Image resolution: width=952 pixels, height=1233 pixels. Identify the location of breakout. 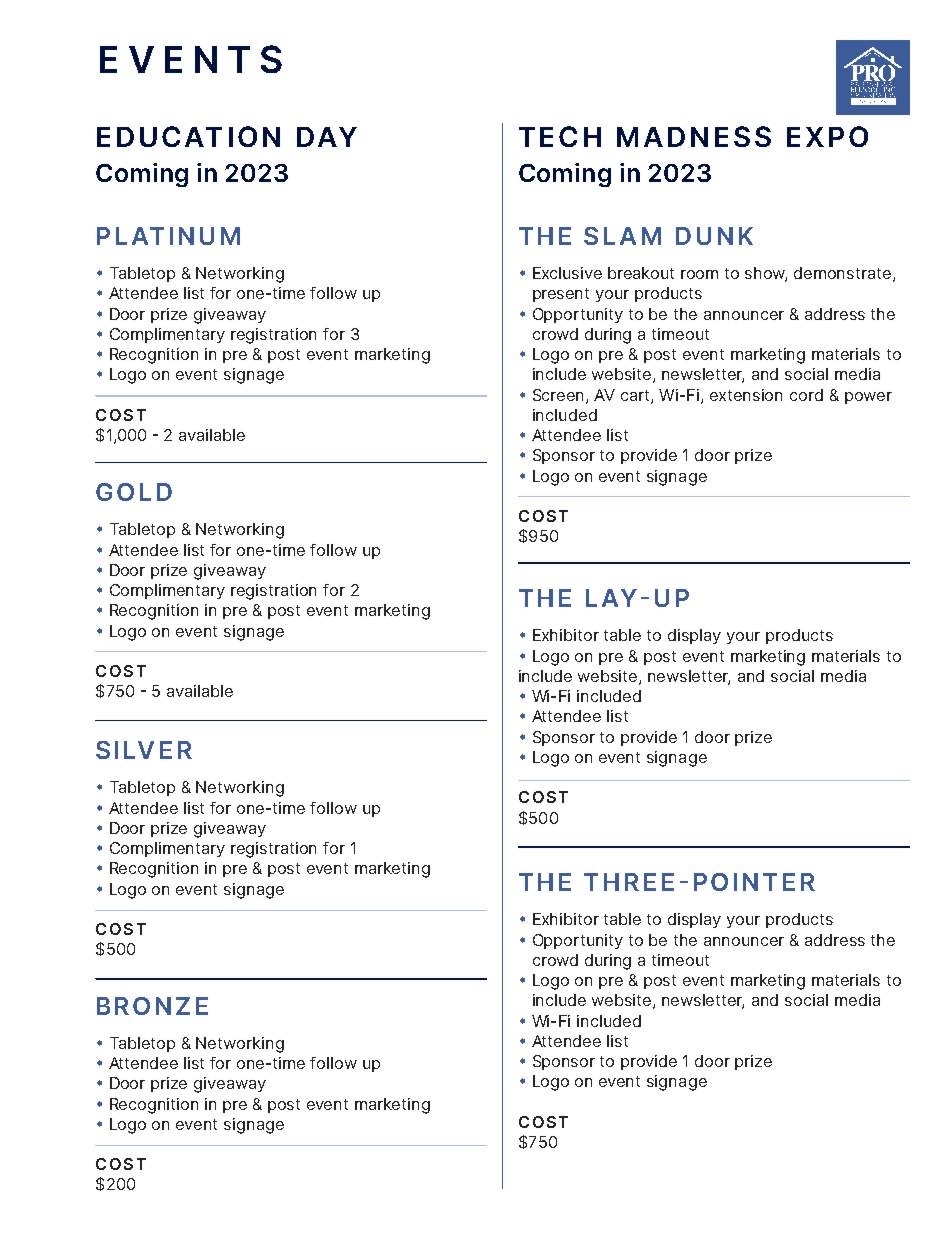
(641, 273).
